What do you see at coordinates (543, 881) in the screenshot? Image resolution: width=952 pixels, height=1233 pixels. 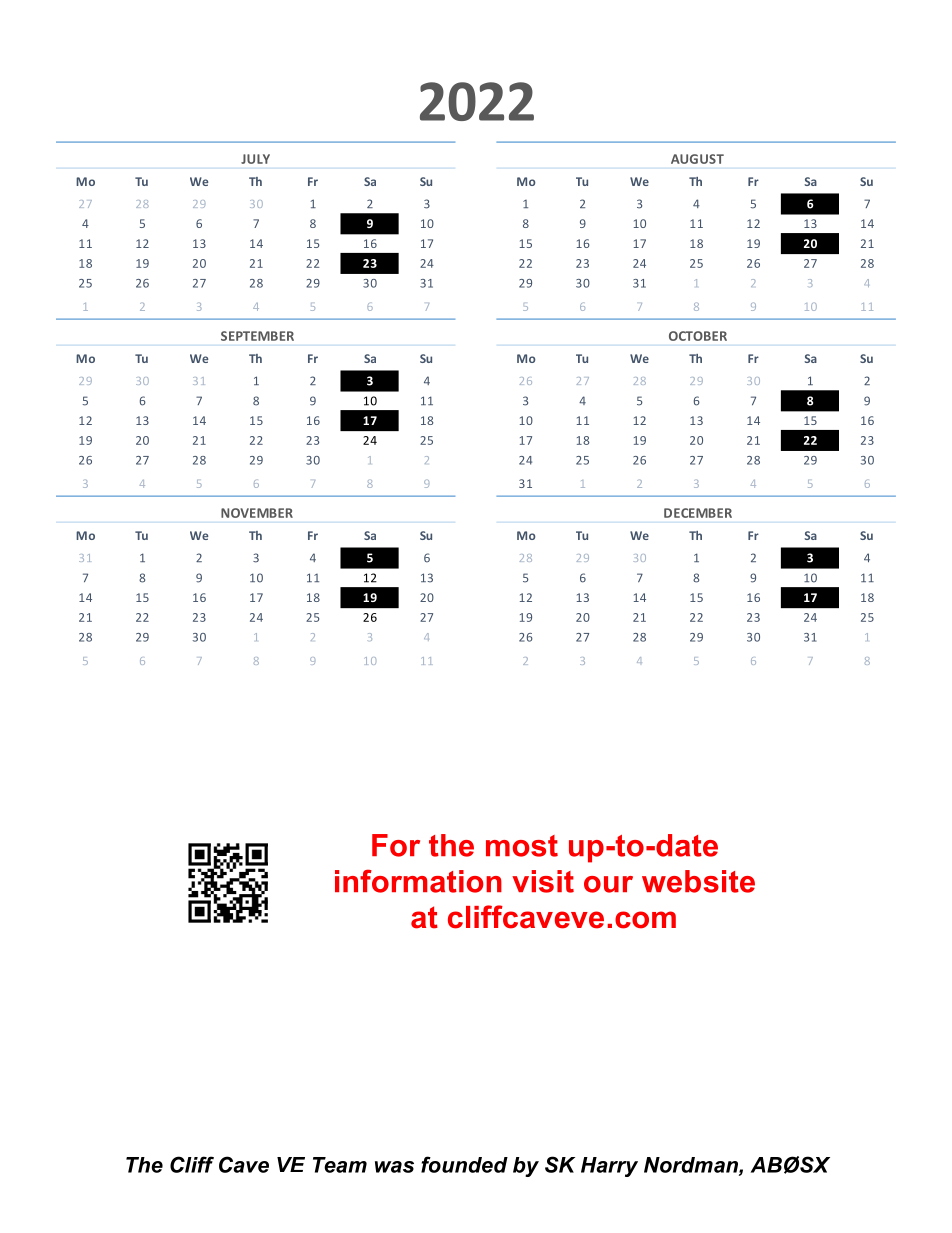 I see `visit` at bounding box center [543, 881].
